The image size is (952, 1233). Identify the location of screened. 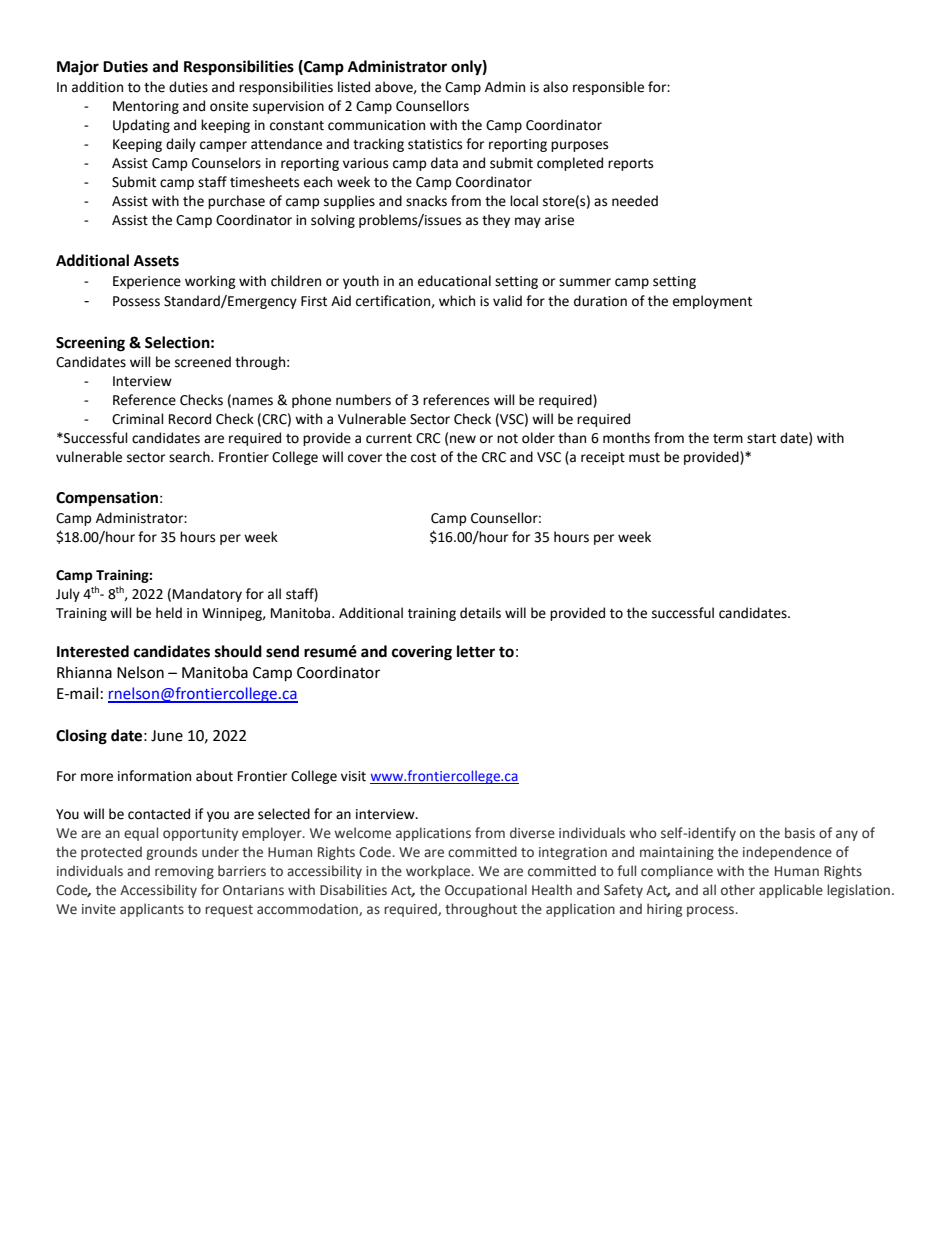
(203, 362).
